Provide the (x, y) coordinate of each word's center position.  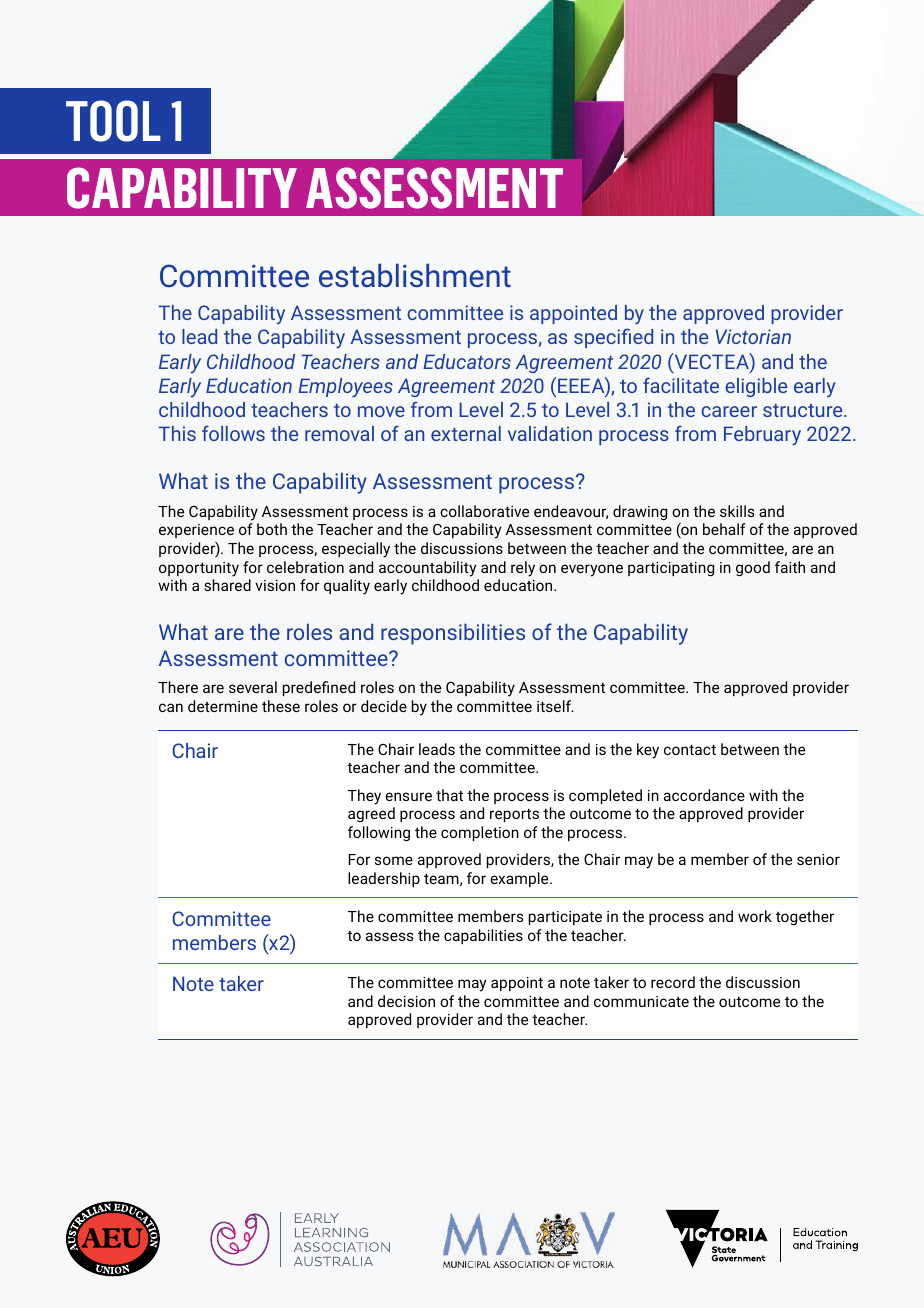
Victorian (753, 336)
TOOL (113, 121)
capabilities (483, 936)
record (673, 982)
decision (406, 1001)
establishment (415, 275)
